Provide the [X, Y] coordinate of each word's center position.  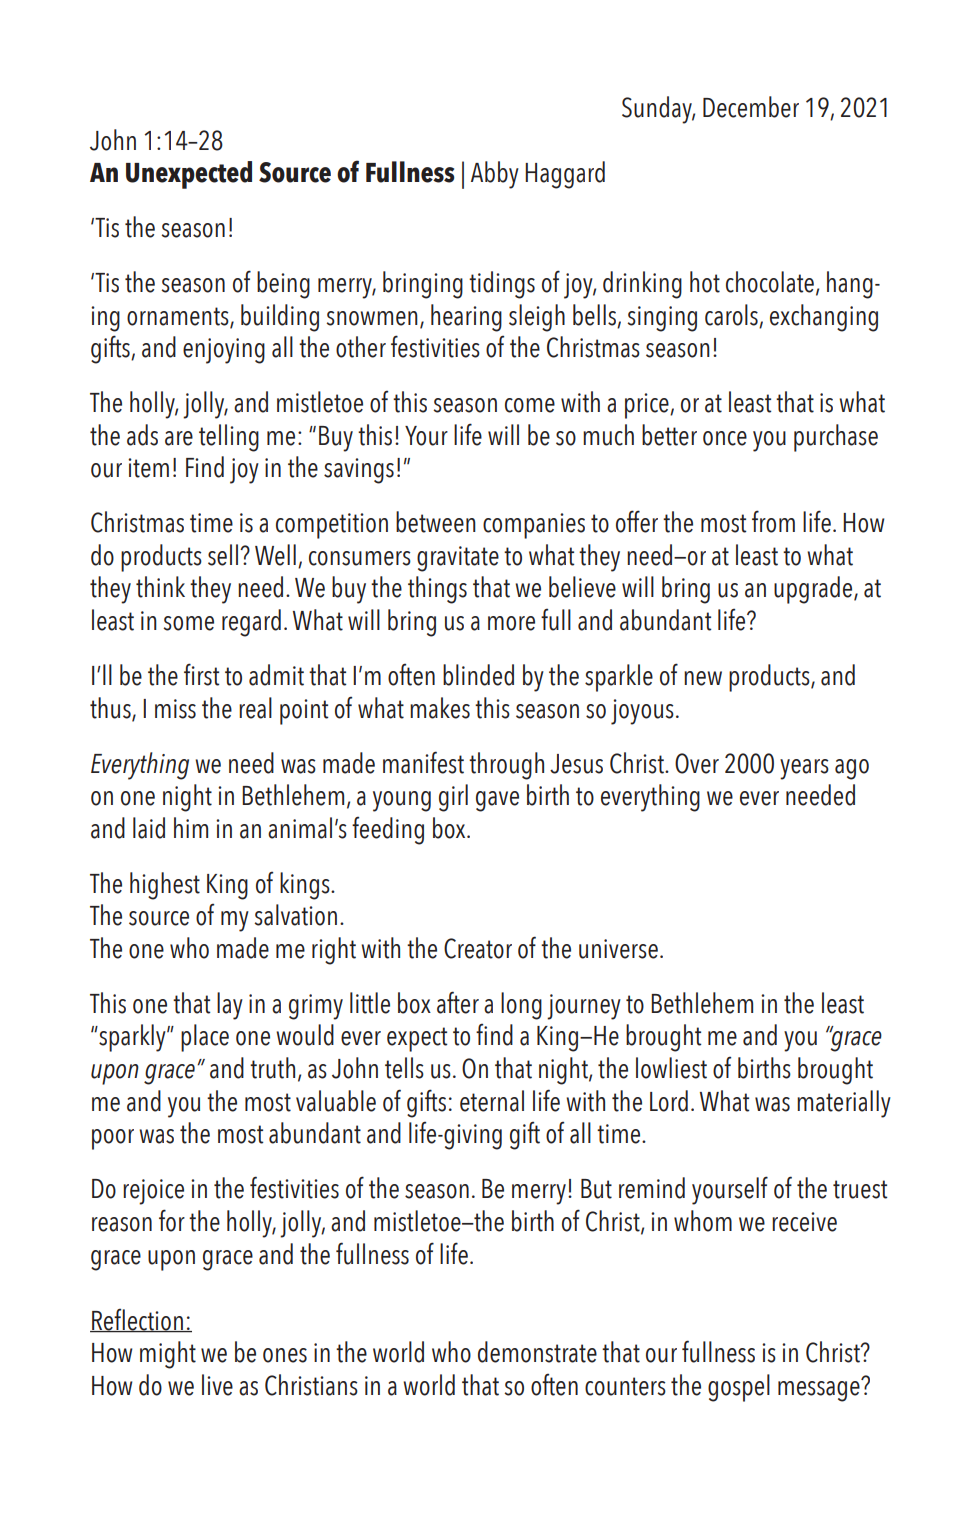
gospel [739, 1388]
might [168, 1355]
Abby [495, 175]
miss [175, 709]
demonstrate [537, 1352]
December [751, 107]
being [283, 285]
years [804, 769]
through [506, 766]
